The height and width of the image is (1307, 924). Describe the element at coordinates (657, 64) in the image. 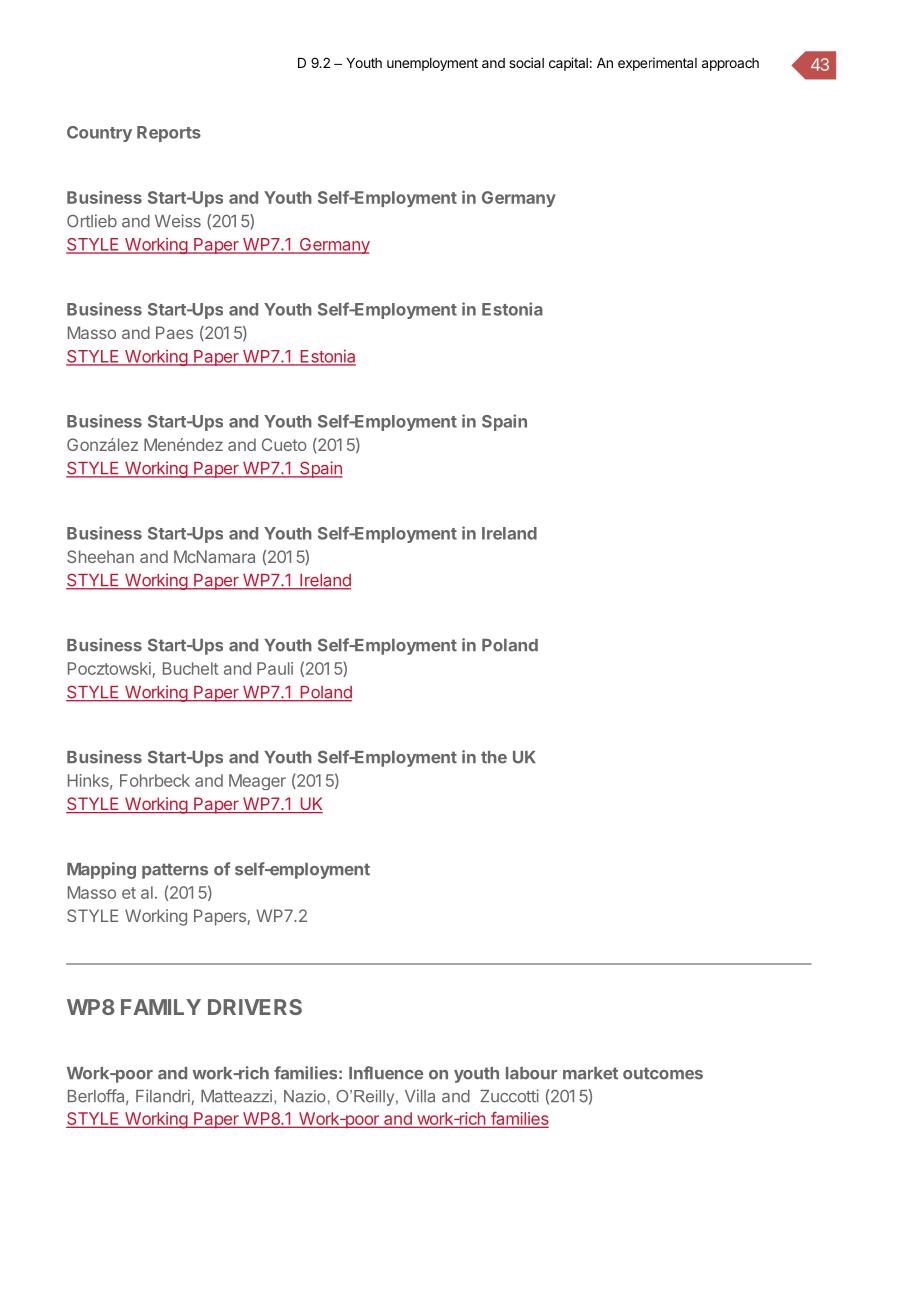

I see `experimental` at that location.
